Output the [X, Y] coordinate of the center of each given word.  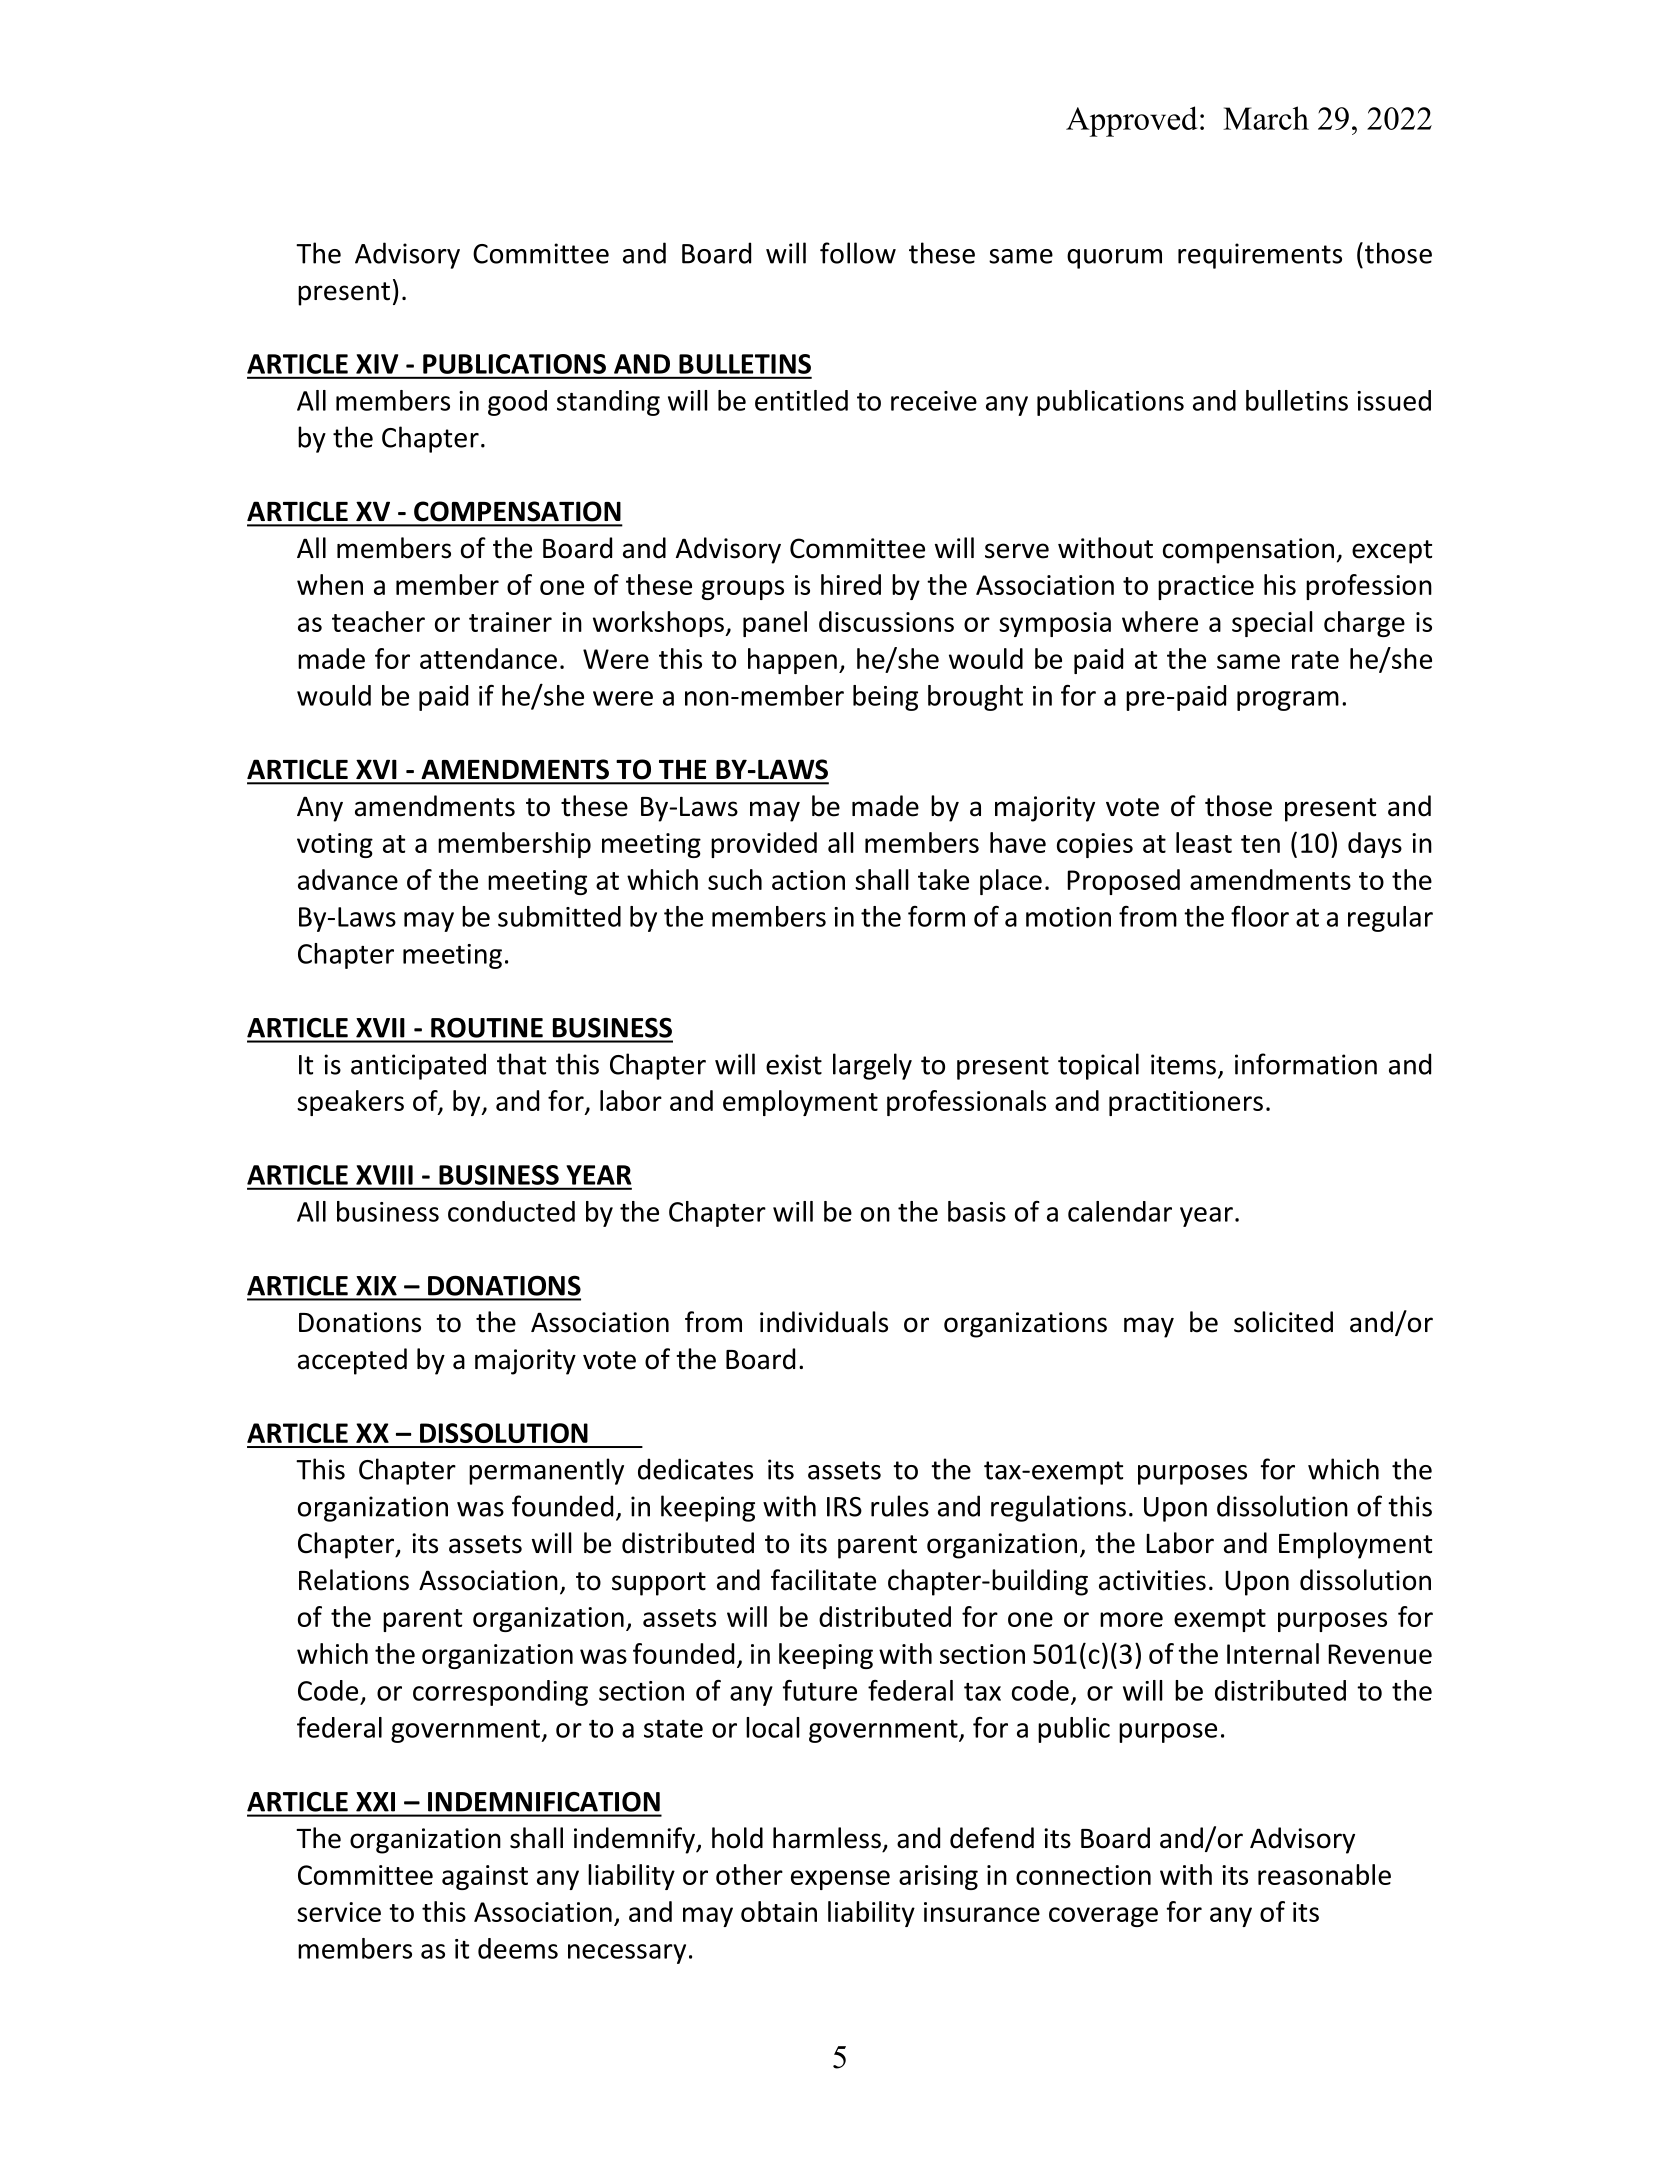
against [485, 1877]
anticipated [418, 1066]
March [1266, 118]
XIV [377, 364]
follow [858, 253]
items [1183, 1064]
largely [872, 1066]
